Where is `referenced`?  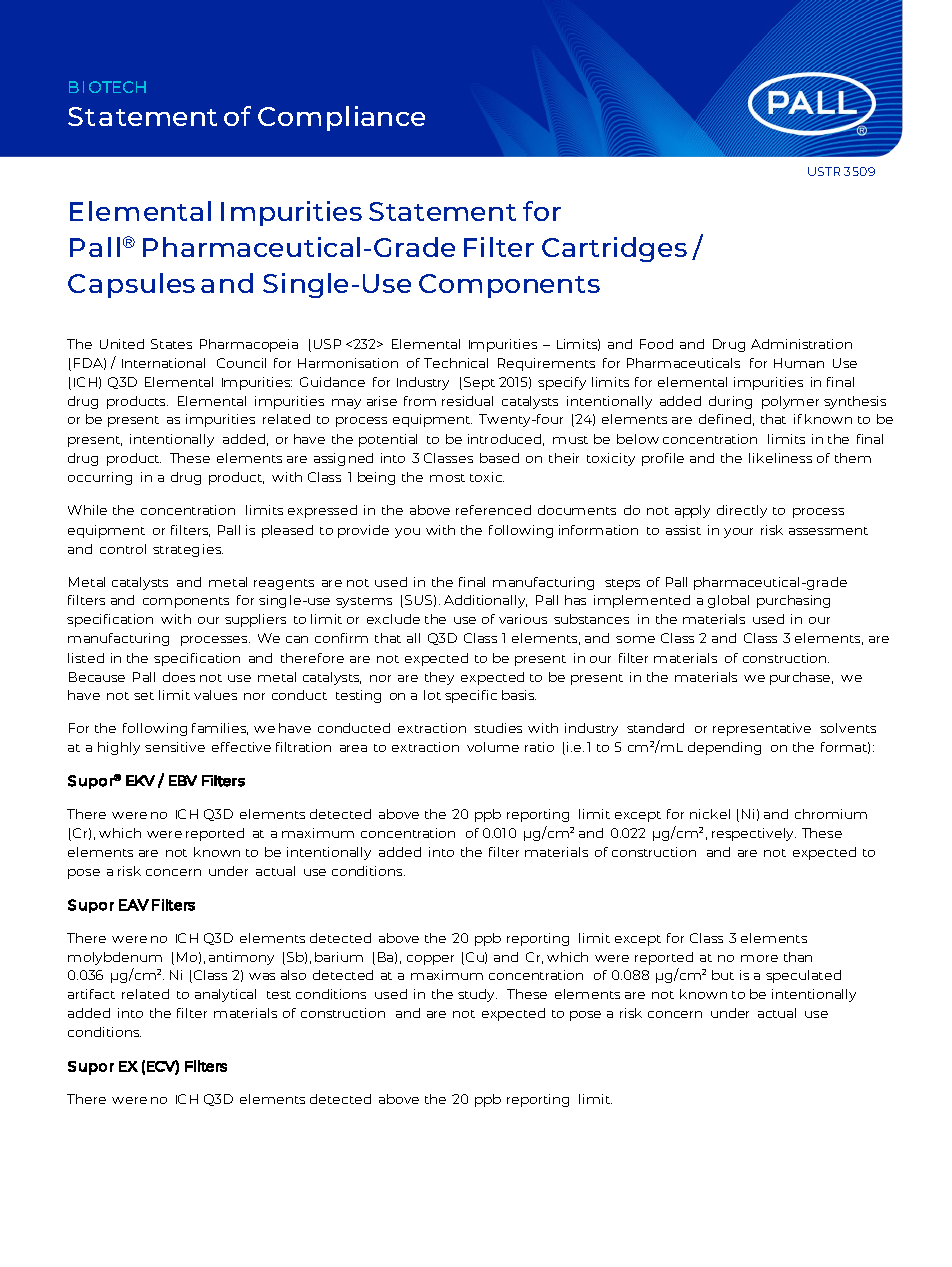 referenced is located at coordinates (493, 510).
